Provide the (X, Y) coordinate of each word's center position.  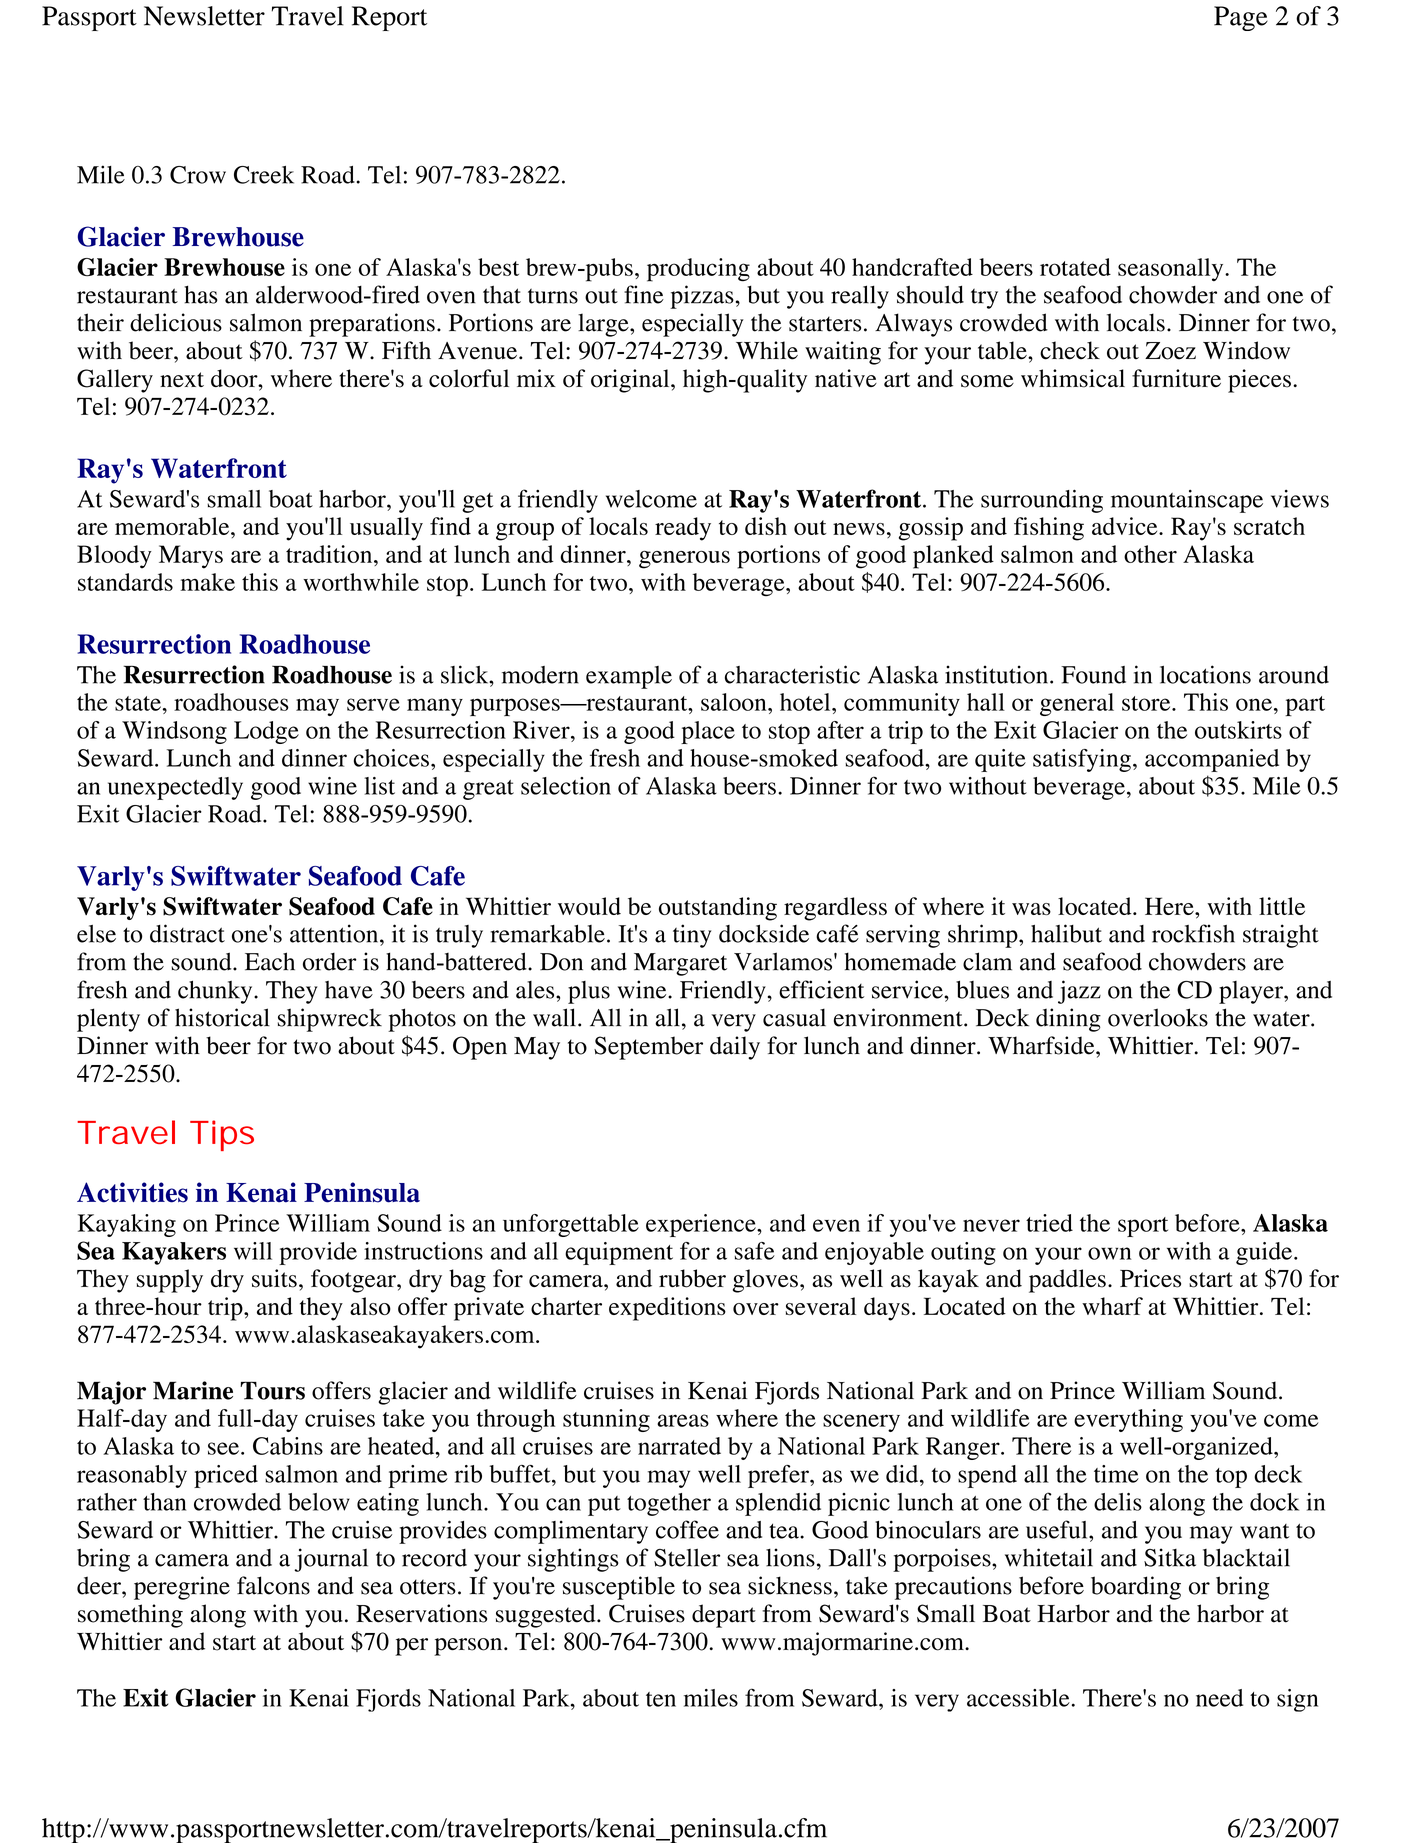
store (1147, 703)
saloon (735, 702)
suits (274, 1278)
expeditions (667, 1309)
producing (698, 270)
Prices (1150, 1278)
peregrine (182, 1588)
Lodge (266, 732)
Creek (264, 175)
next (182, 379)
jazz (1079, 992)
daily (735, 1048)
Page (1241, 18)
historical (222, 1017)
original (631, 381)
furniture (1176, 378)
